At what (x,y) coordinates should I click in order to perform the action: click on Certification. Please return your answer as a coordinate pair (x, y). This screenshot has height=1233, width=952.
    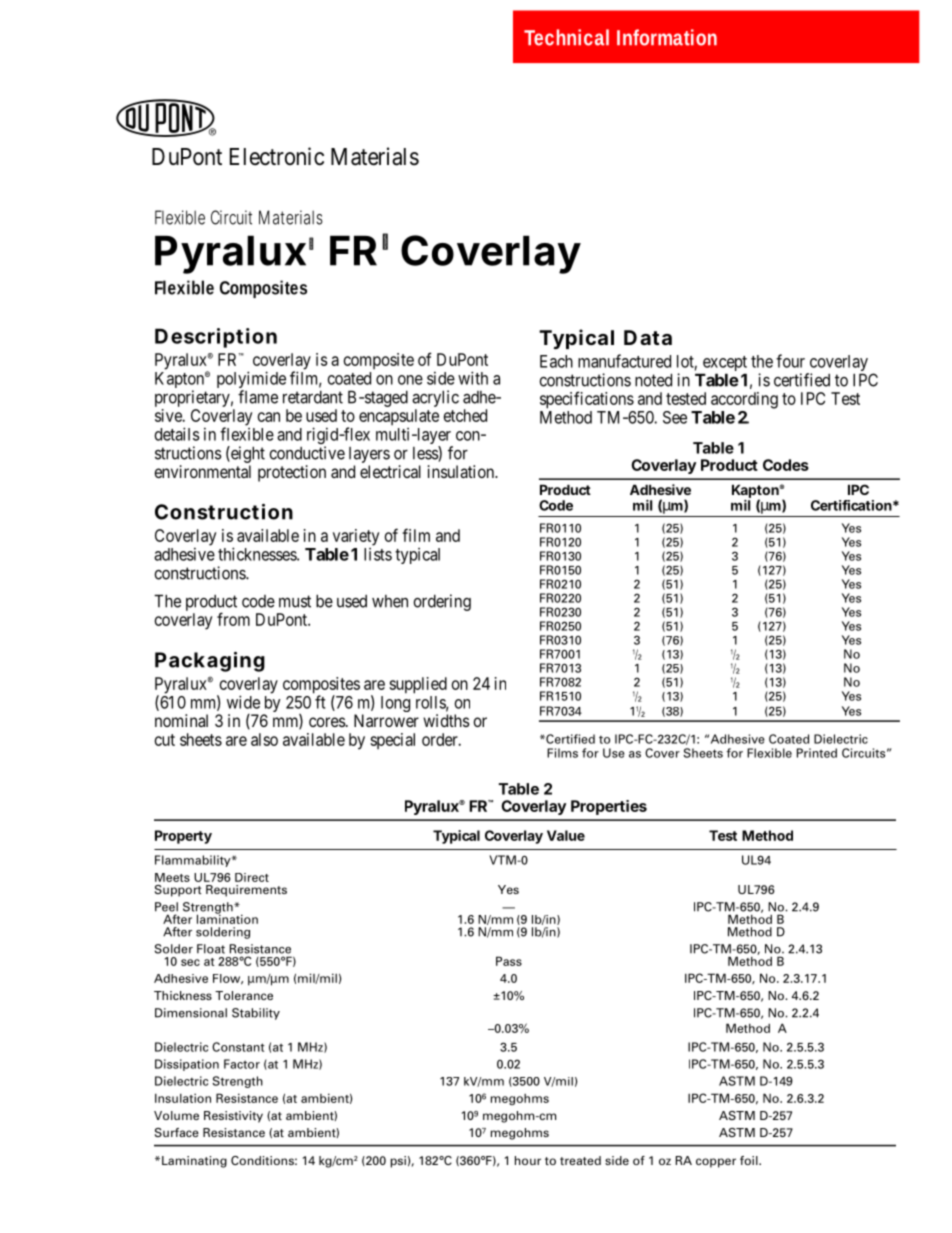
    Looking at the image, I should click on (851, 505).
